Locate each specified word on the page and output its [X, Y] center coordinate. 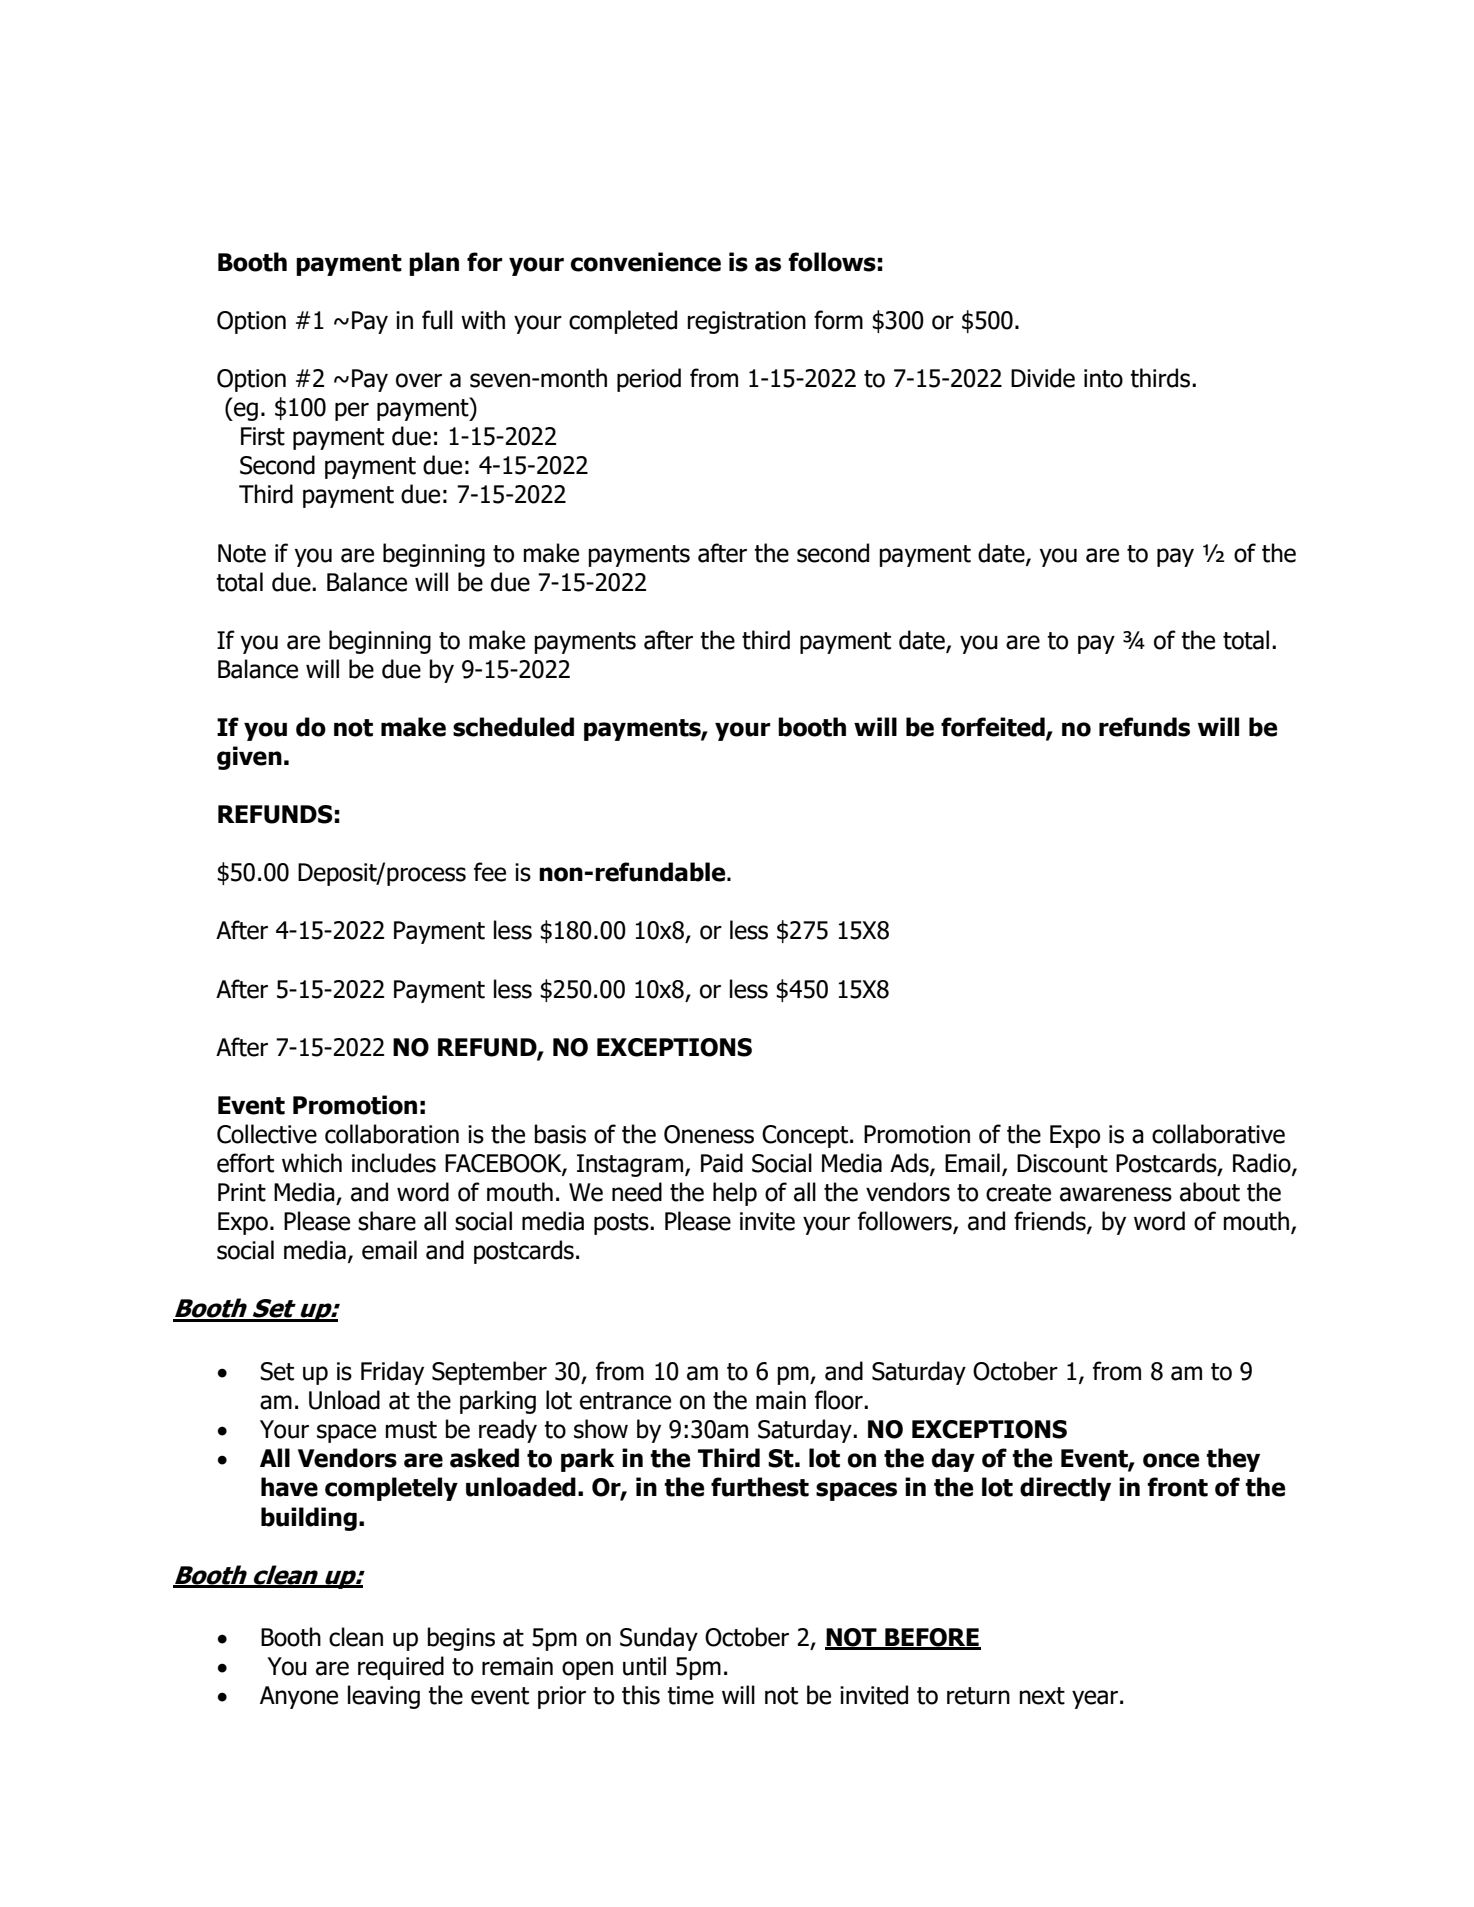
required [401, 1668]
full [437, 320]
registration [746, 322]
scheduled [513, 727]
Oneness [709, 1134]
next [1042, 1696]
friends [1051, 1222]
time [690, 1695]
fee [490, 872]
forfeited [994, 728]
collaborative [1218, 1134]
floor [840, 1400]
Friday [392, 1373]
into [1103, 378]
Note [242, 553]
